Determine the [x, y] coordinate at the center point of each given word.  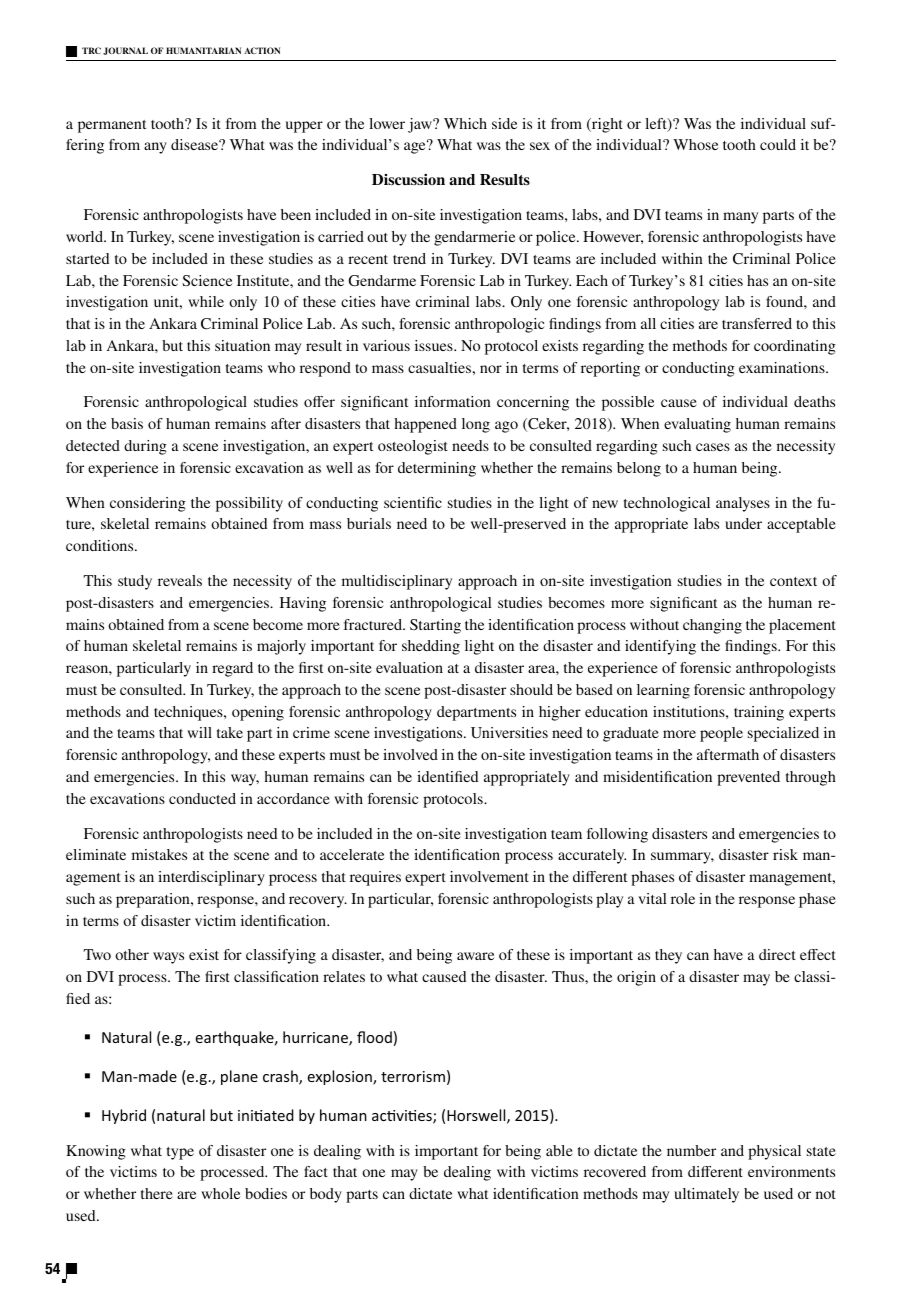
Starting [435, 626]
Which [465, 123]
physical [774, 1152]
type [180, 1153]
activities [403, 1117]
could [778, 144]
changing [712, 626]
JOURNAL [125, 51]
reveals [180, 580]
